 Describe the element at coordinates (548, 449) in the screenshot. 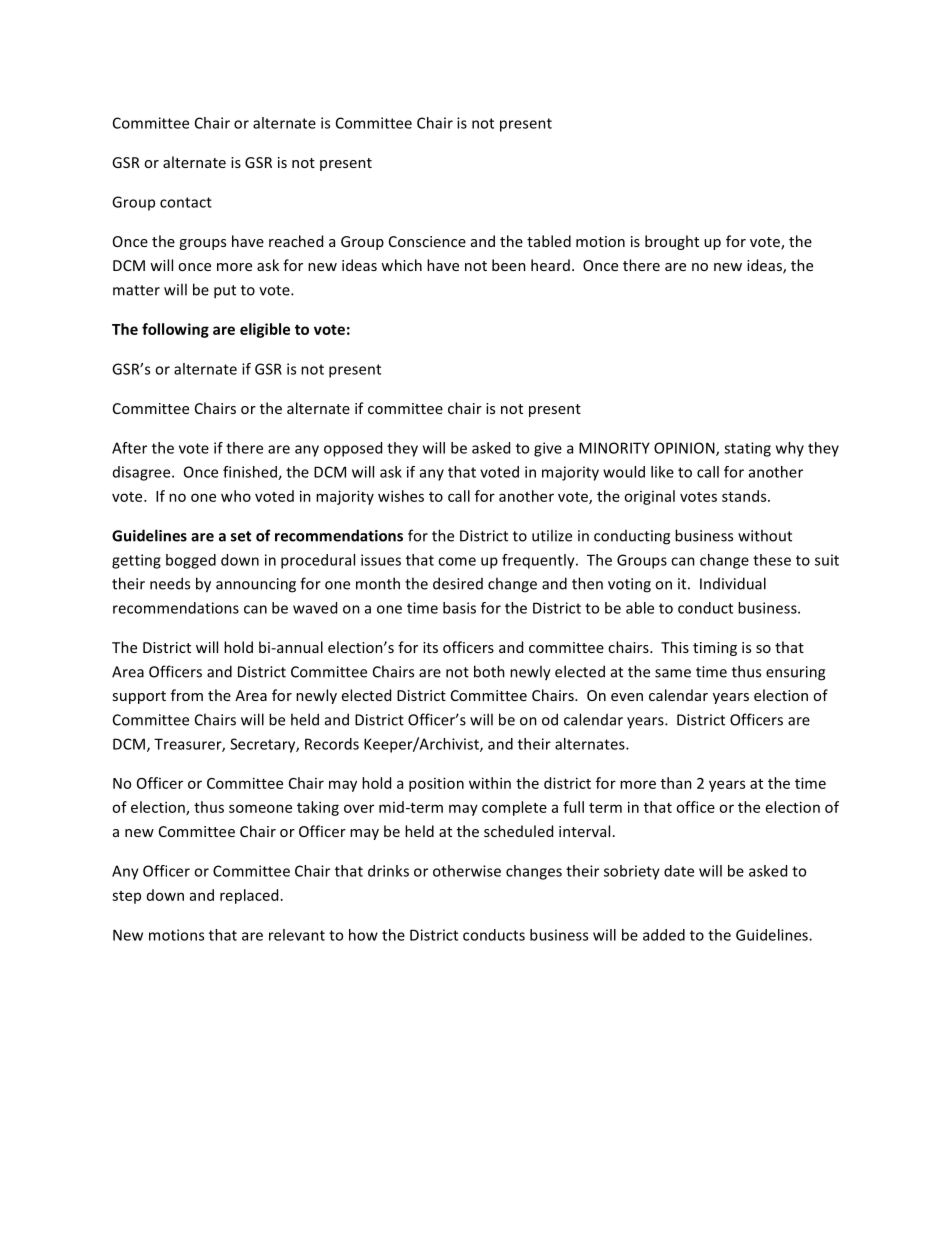

I see `give` at that location.
